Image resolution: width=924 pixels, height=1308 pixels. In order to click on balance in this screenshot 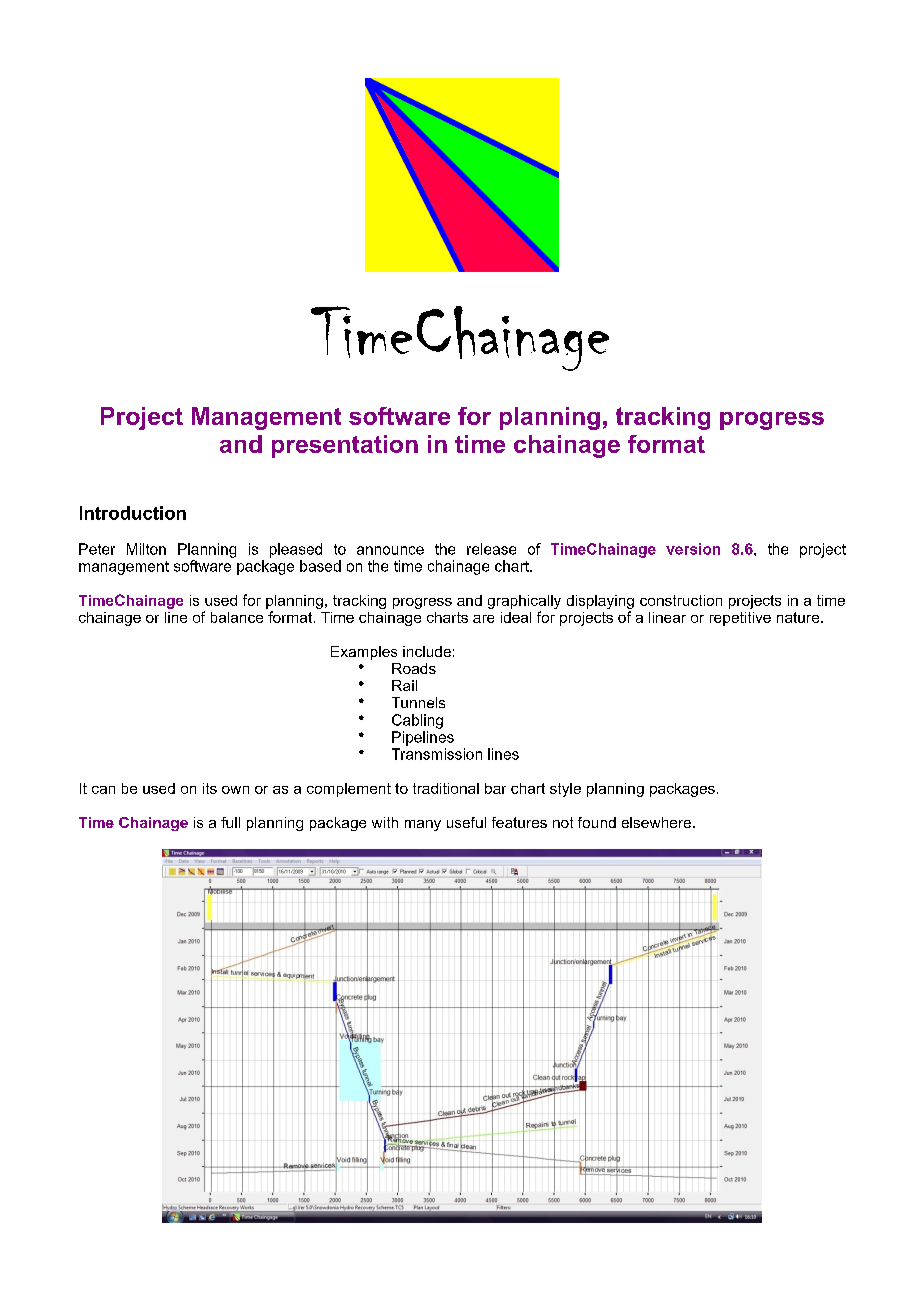, I will do `click(237, 617)`.
